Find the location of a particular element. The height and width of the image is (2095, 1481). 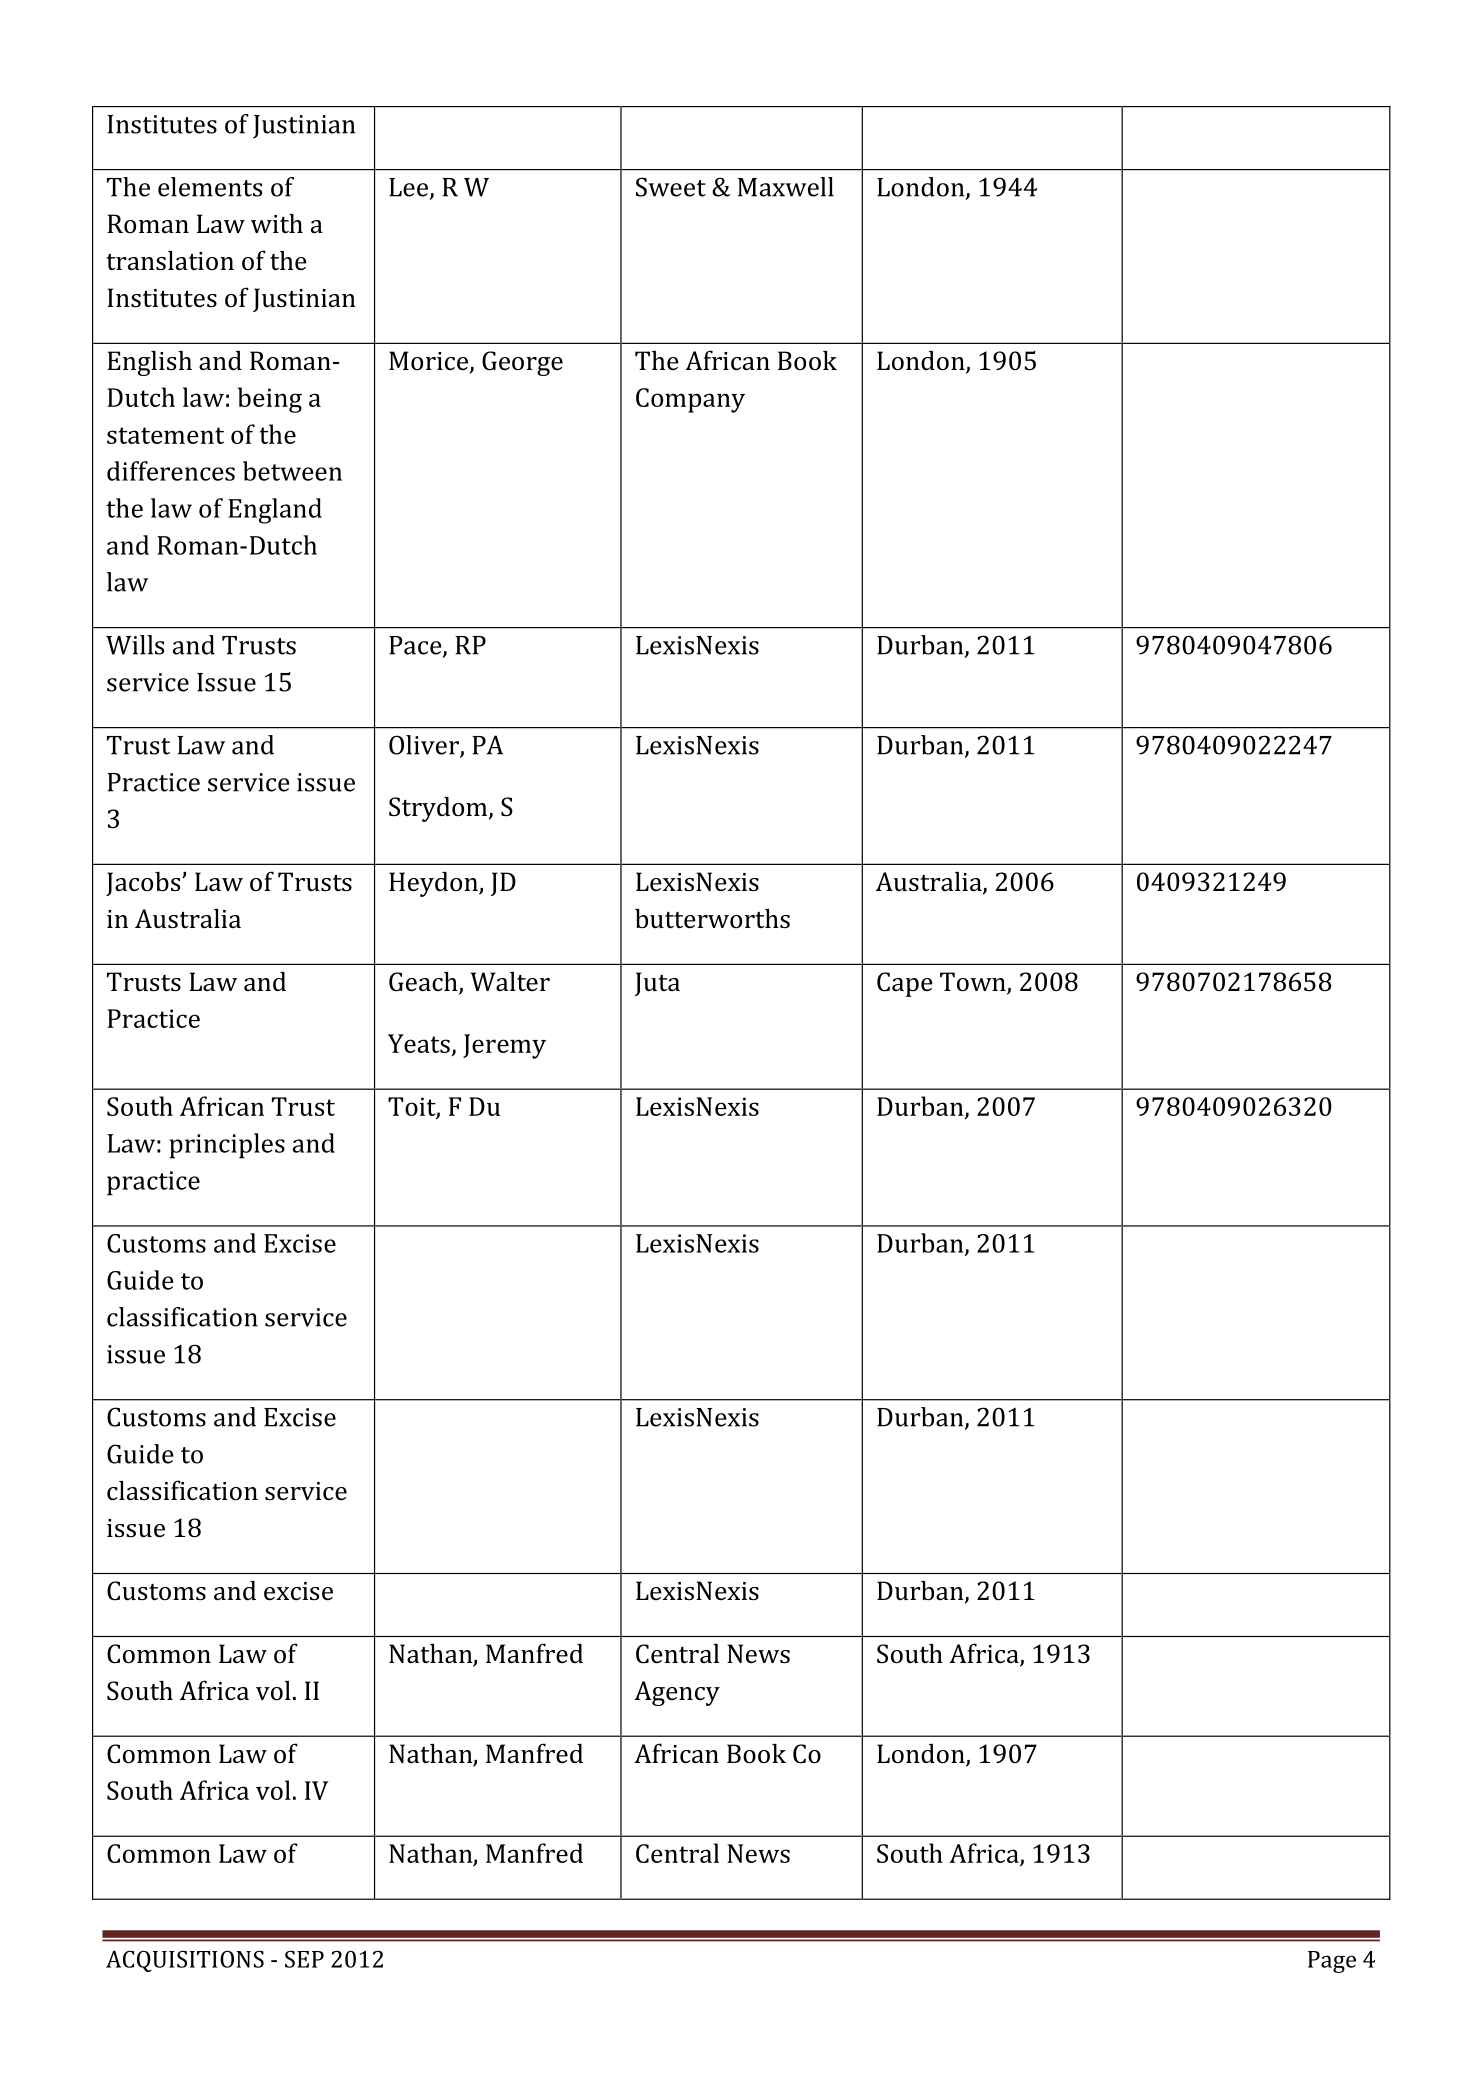

Maxwell is located at coordinates (786, 187).
